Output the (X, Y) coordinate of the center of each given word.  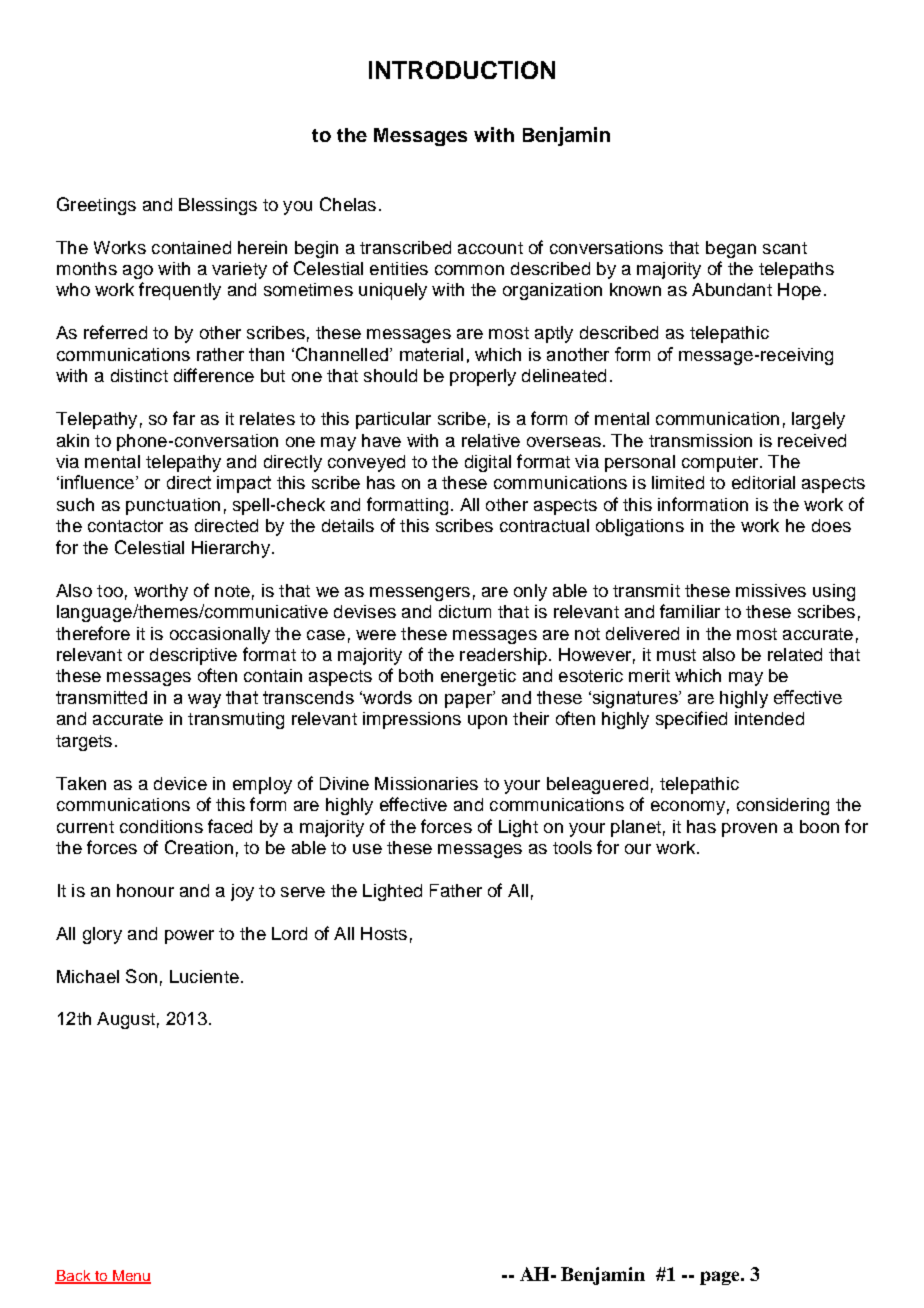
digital (488, 463)
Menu (131, 1276)
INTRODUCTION (462, 70)
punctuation (173, 506)
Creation (199, 847)
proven (749, 830)
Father (456, 890)
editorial (763, 482)
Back (74, 1276)
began (731, 249)
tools (572, 847)
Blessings (218, 206)
